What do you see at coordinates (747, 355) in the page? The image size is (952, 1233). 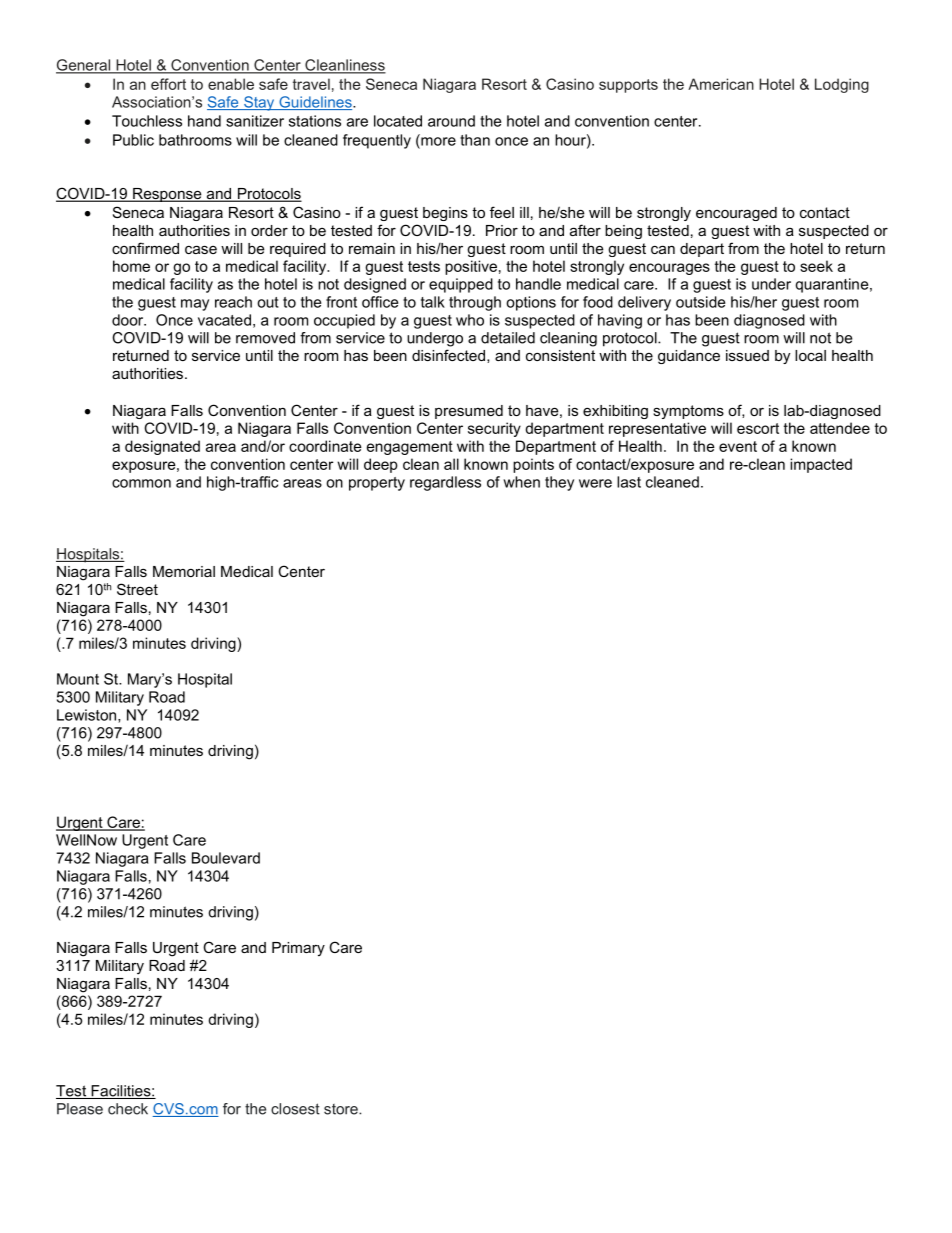 I see `issued` at bounding box center [747, 355].
